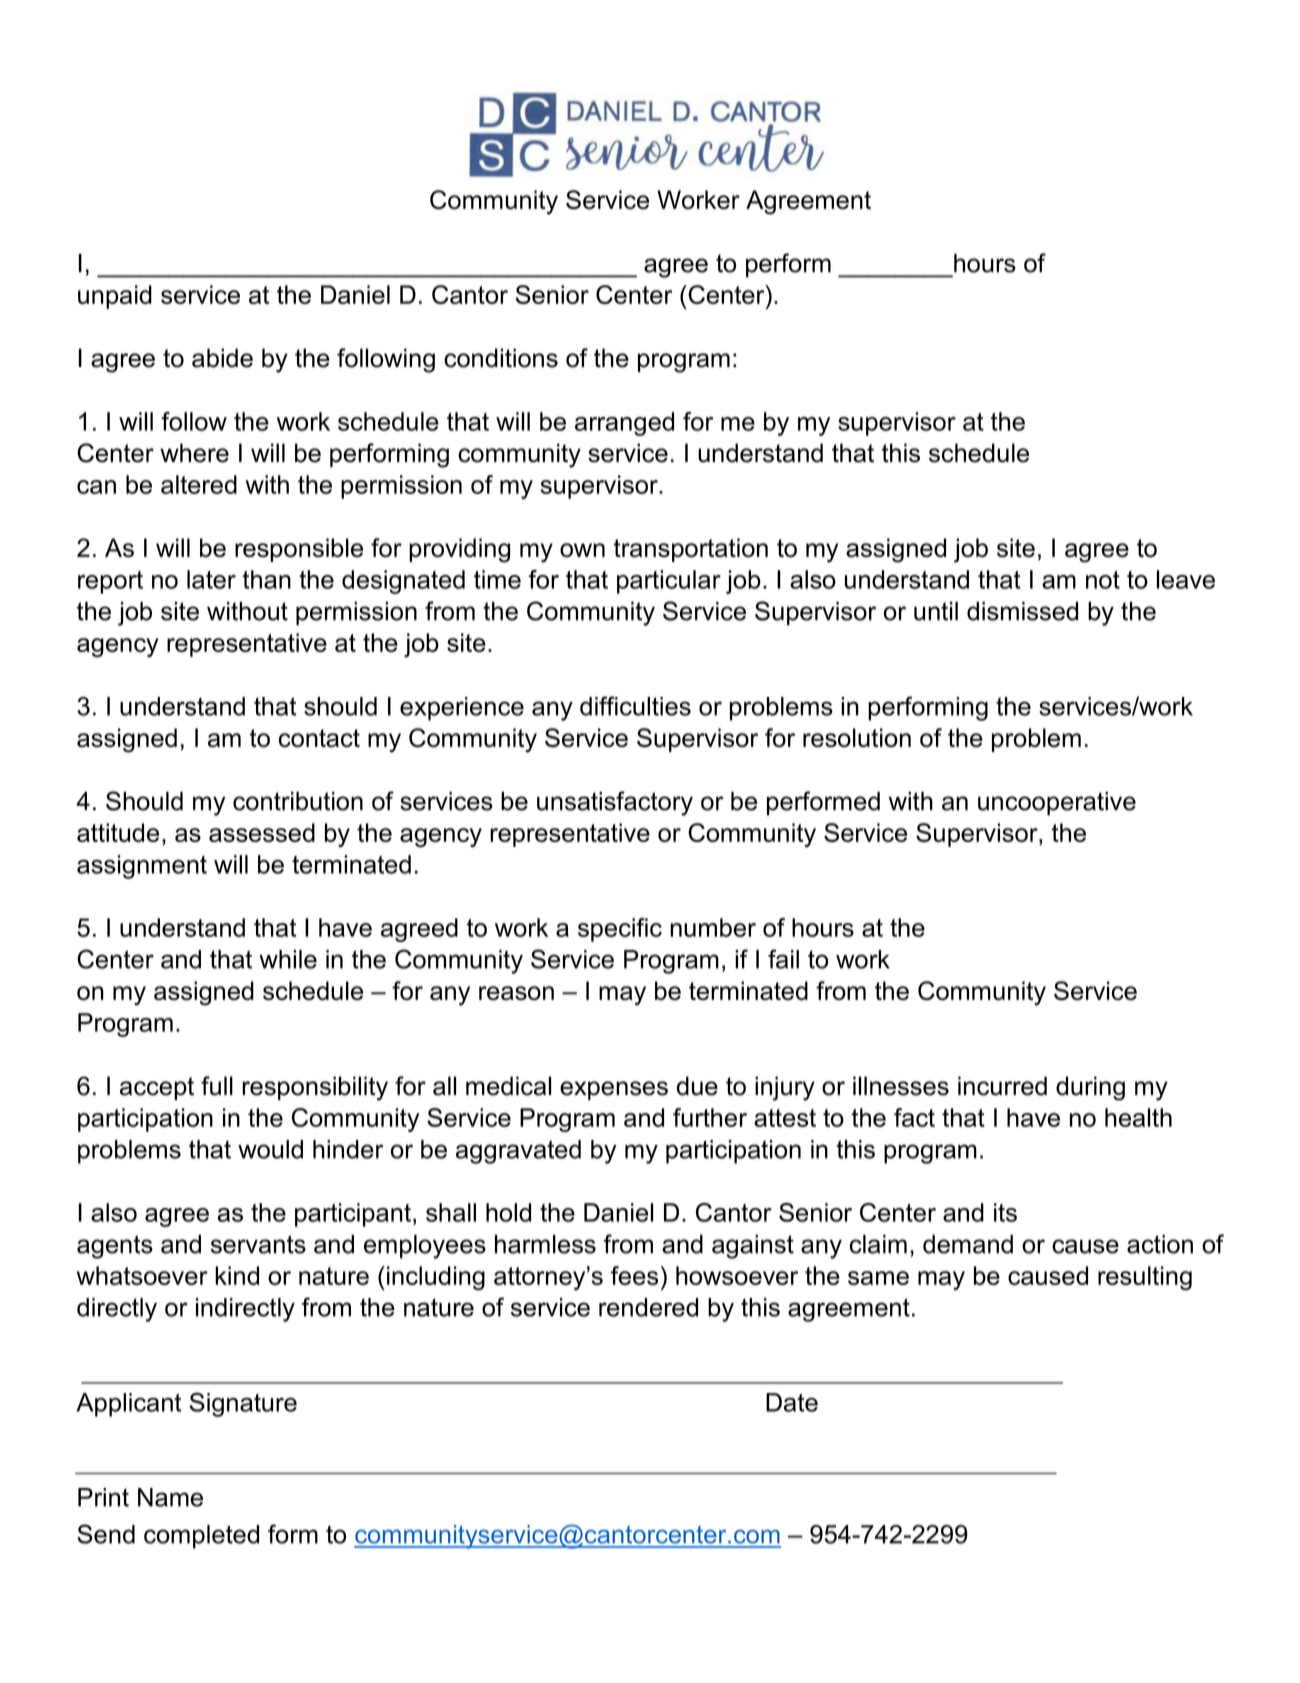 This screenshot has height=1683, width=1300. What do you see at coordinates (170, 1497) in the screenshot?
I see `Name` at bounding box center [170, 1497].
